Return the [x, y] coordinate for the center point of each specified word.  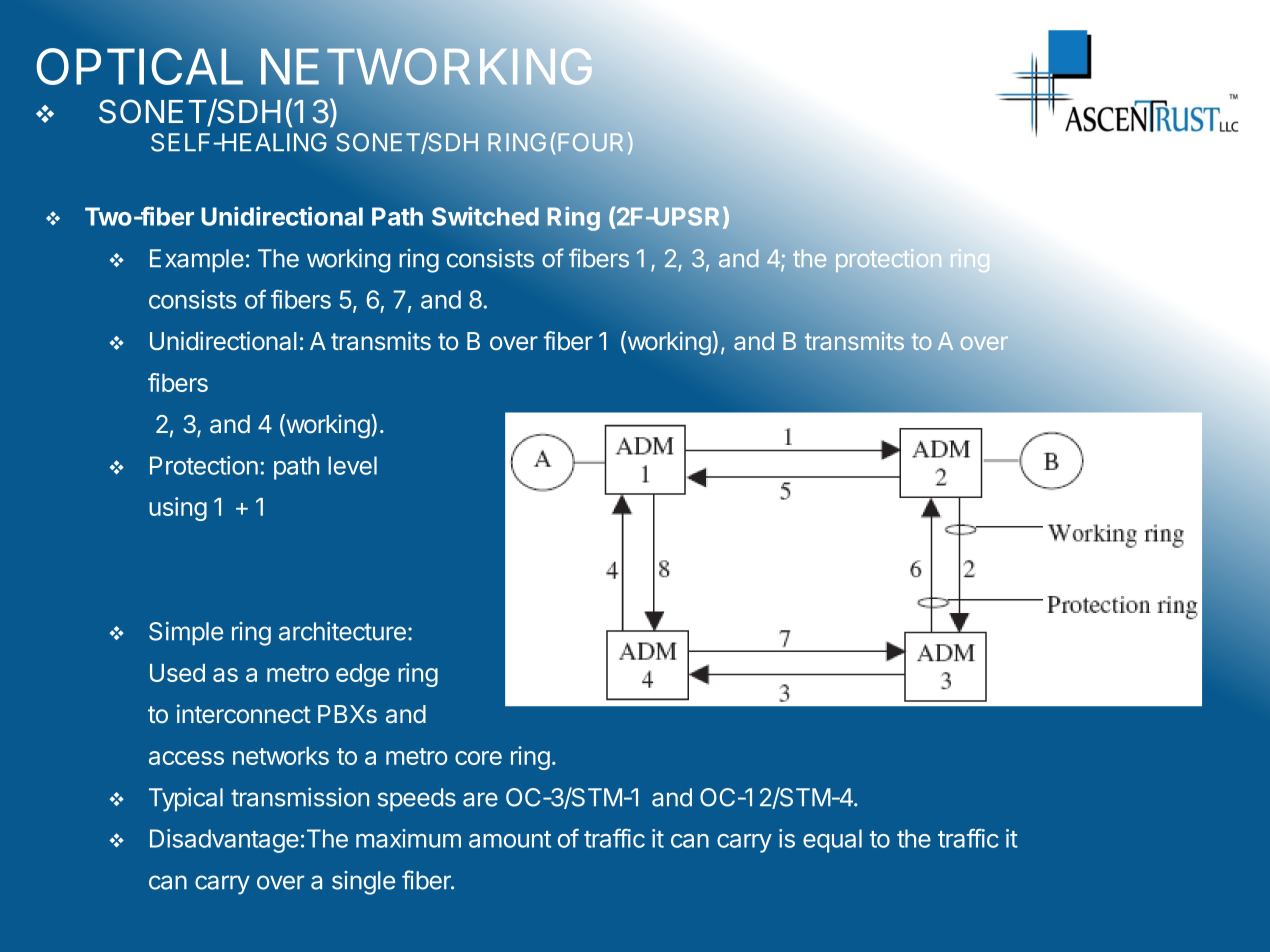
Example [197, 261]
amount [510, 839]
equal [832, 841]
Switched [485, 216]
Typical [186, 800]
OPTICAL [139, 66]
